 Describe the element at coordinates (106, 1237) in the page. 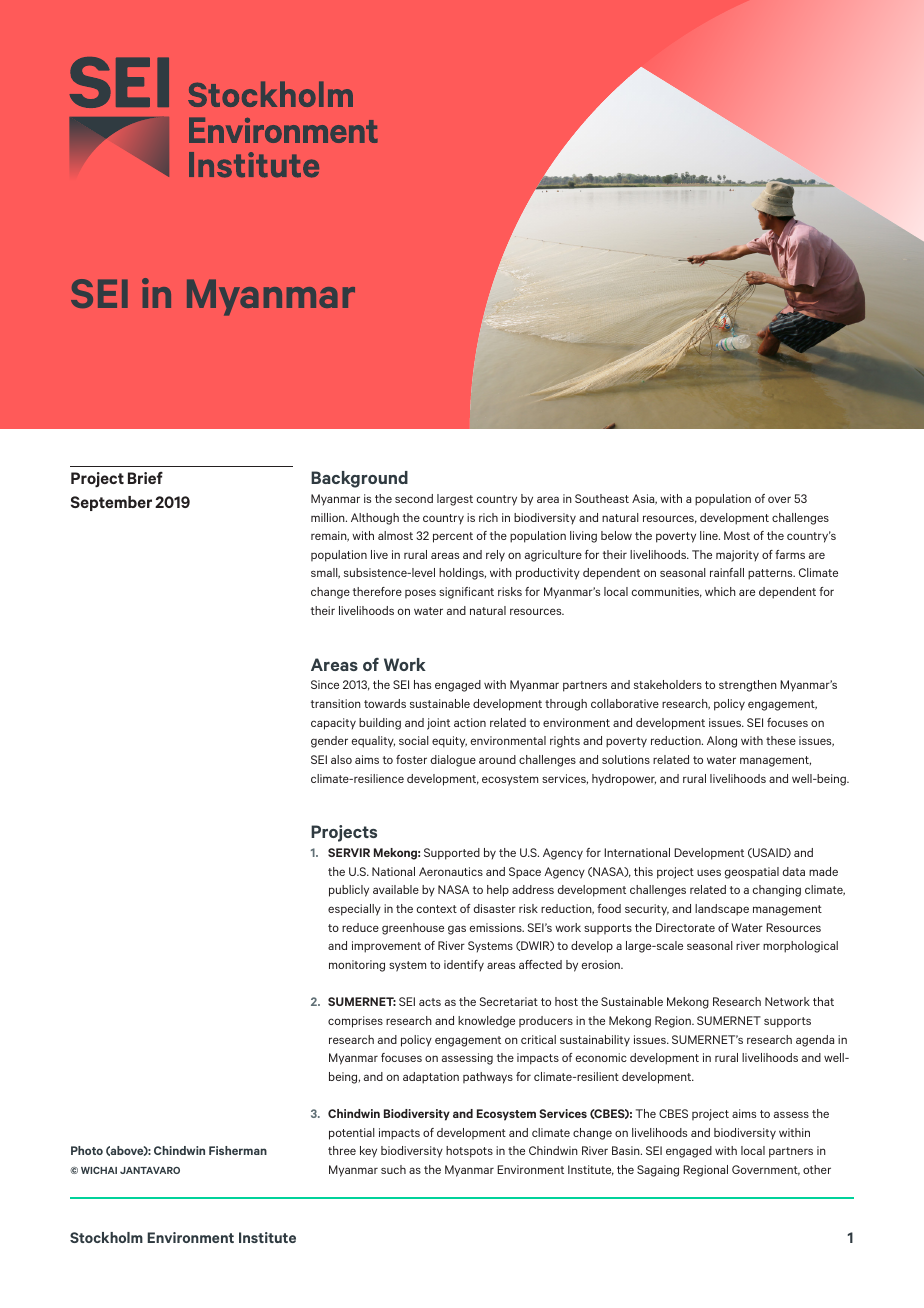

I see `Stockholm` at that location.
